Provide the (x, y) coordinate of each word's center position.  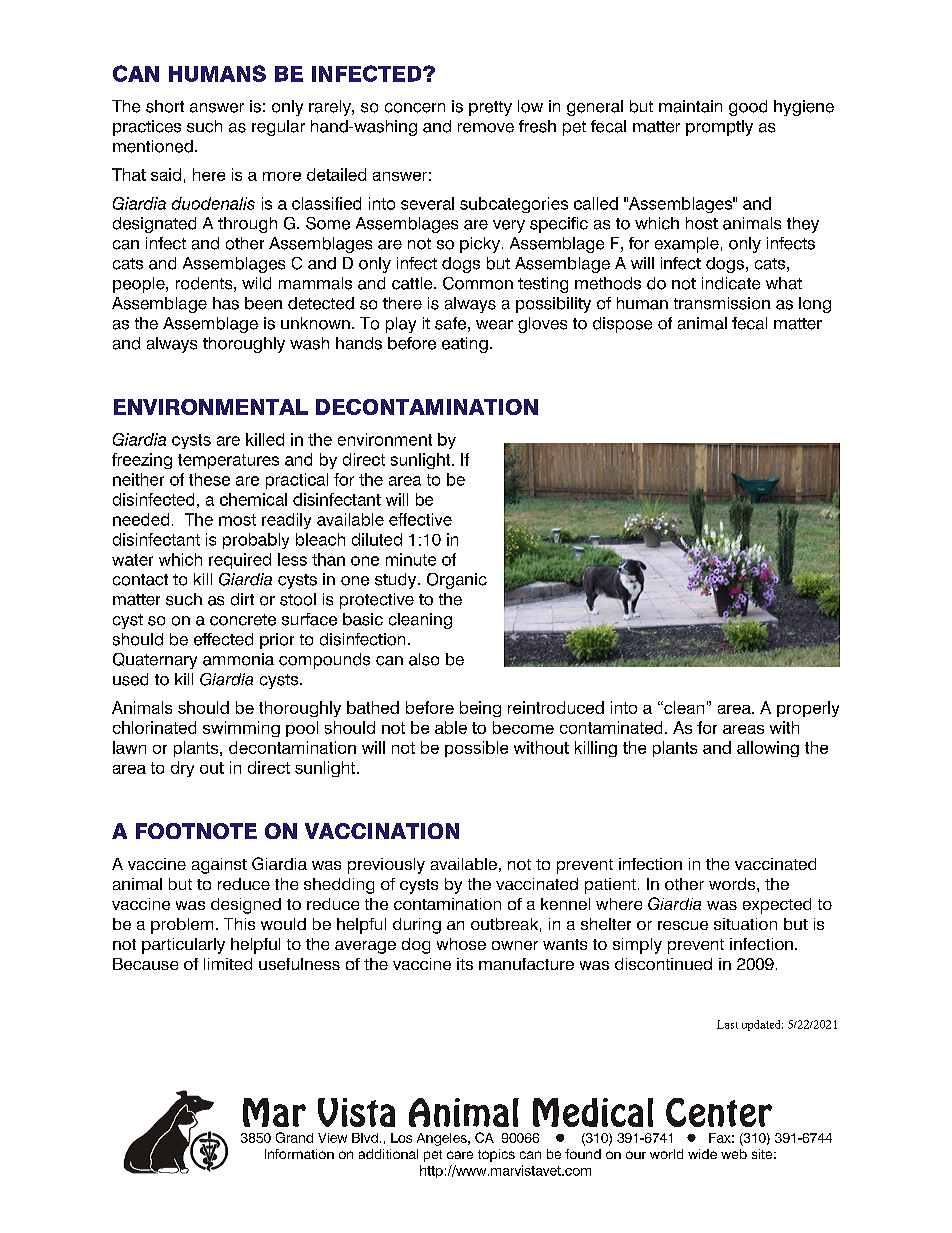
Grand (294, 1137)
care (460, 1155)
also (424, 659)
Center (719, 1112)
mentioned (153, 146)
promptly (719, 128)
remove (486, 128)
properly (808, 709)
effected (223, 639)
